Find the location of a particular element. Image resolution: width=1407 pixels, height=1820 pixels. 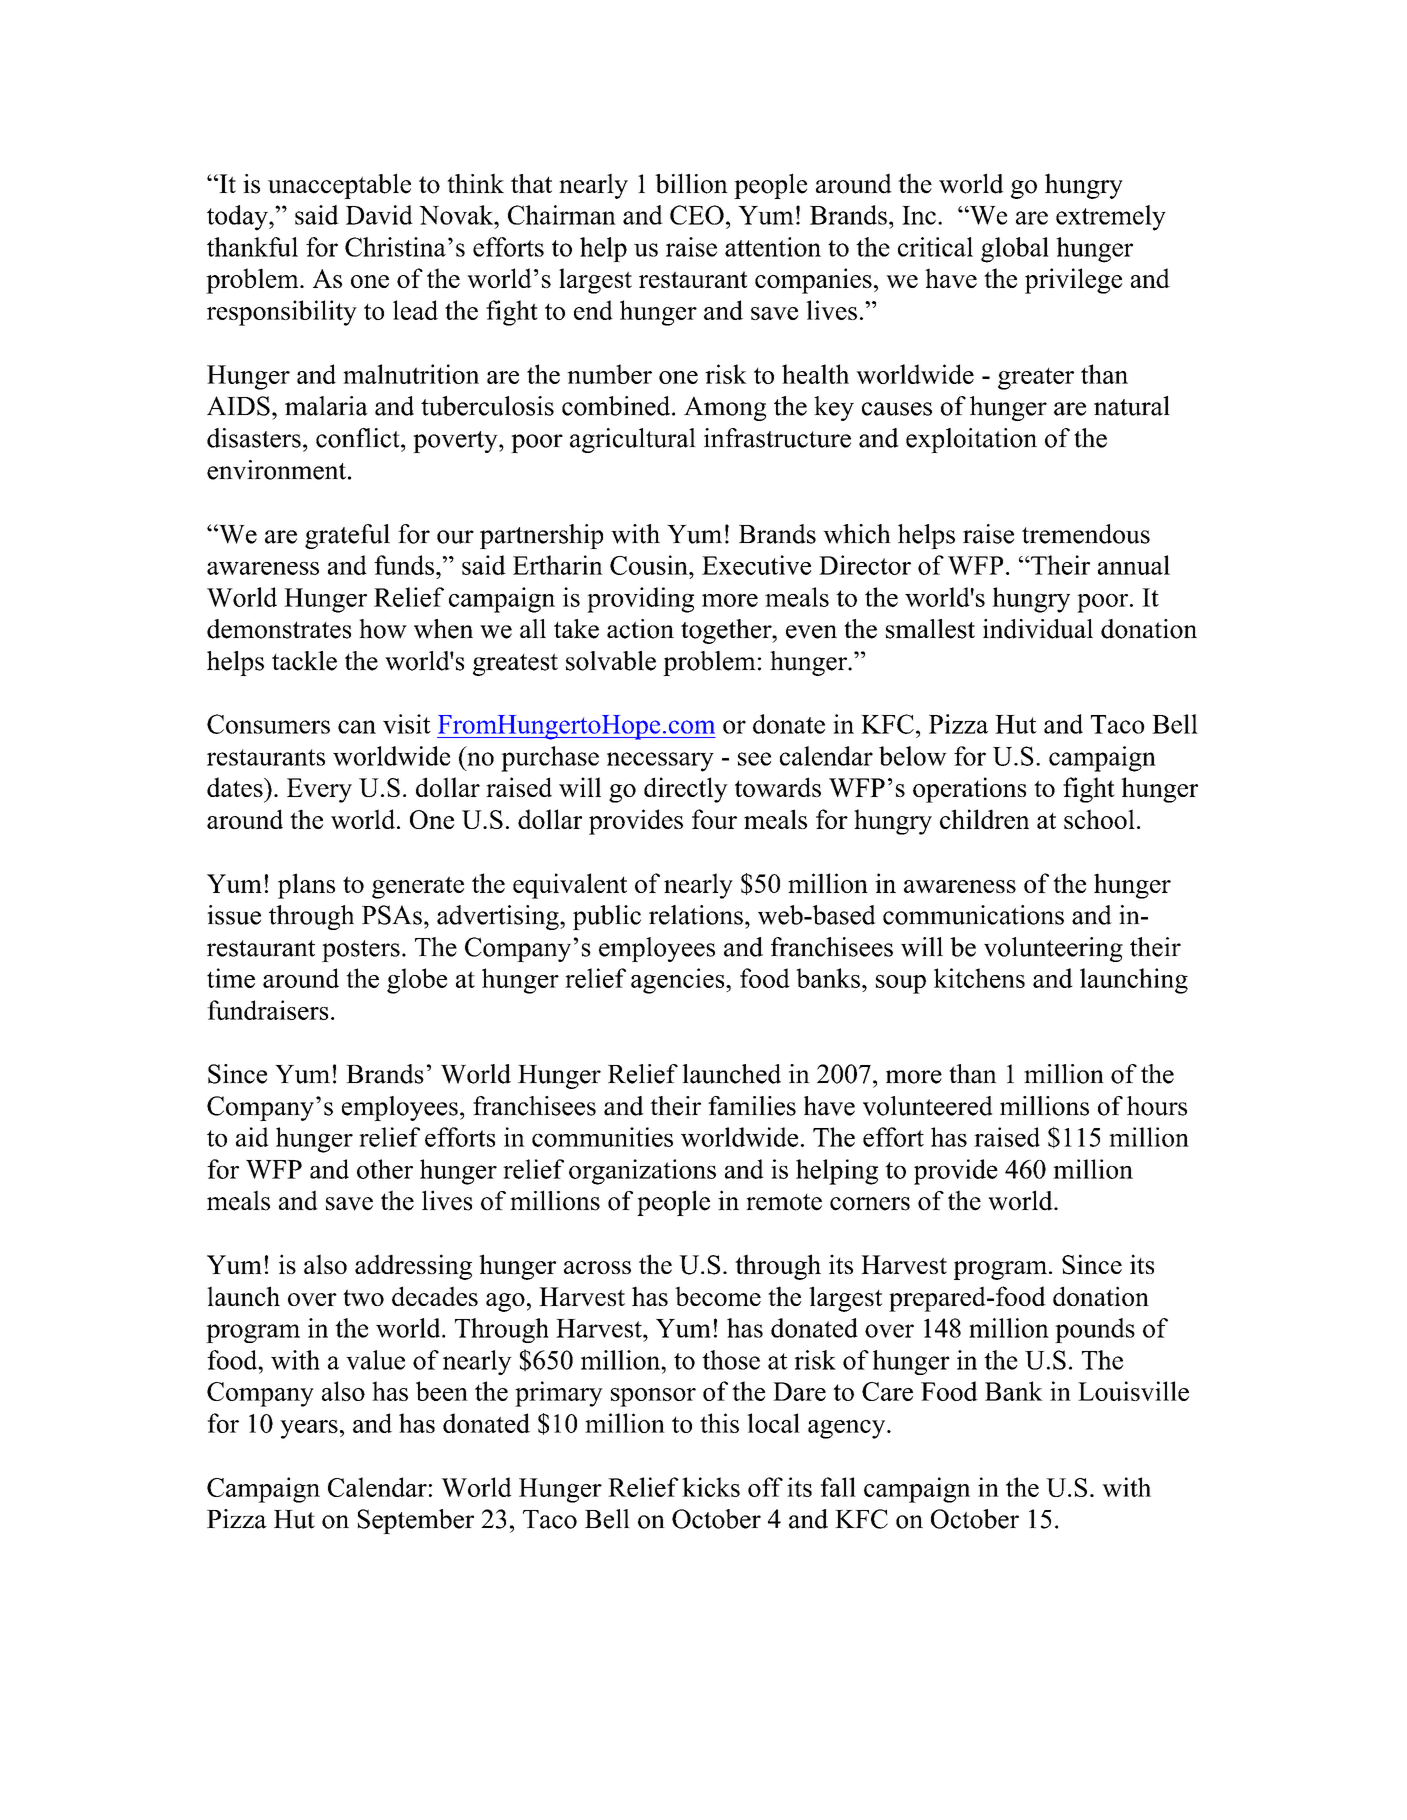

agricultural is located at coordinates (633, 440).
